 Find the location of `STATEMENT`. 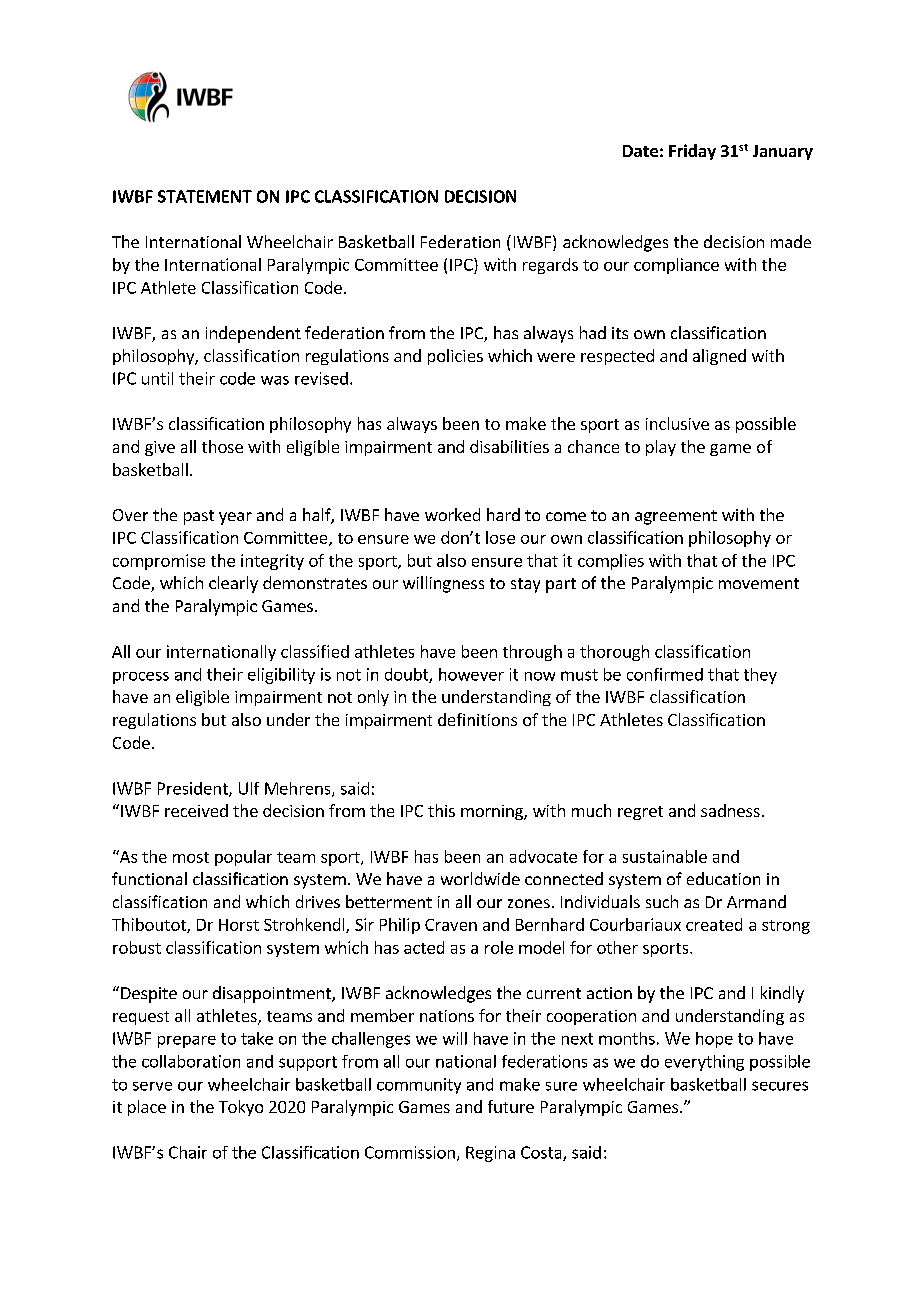

STATEMENT is located at coordinates (205, 196).
